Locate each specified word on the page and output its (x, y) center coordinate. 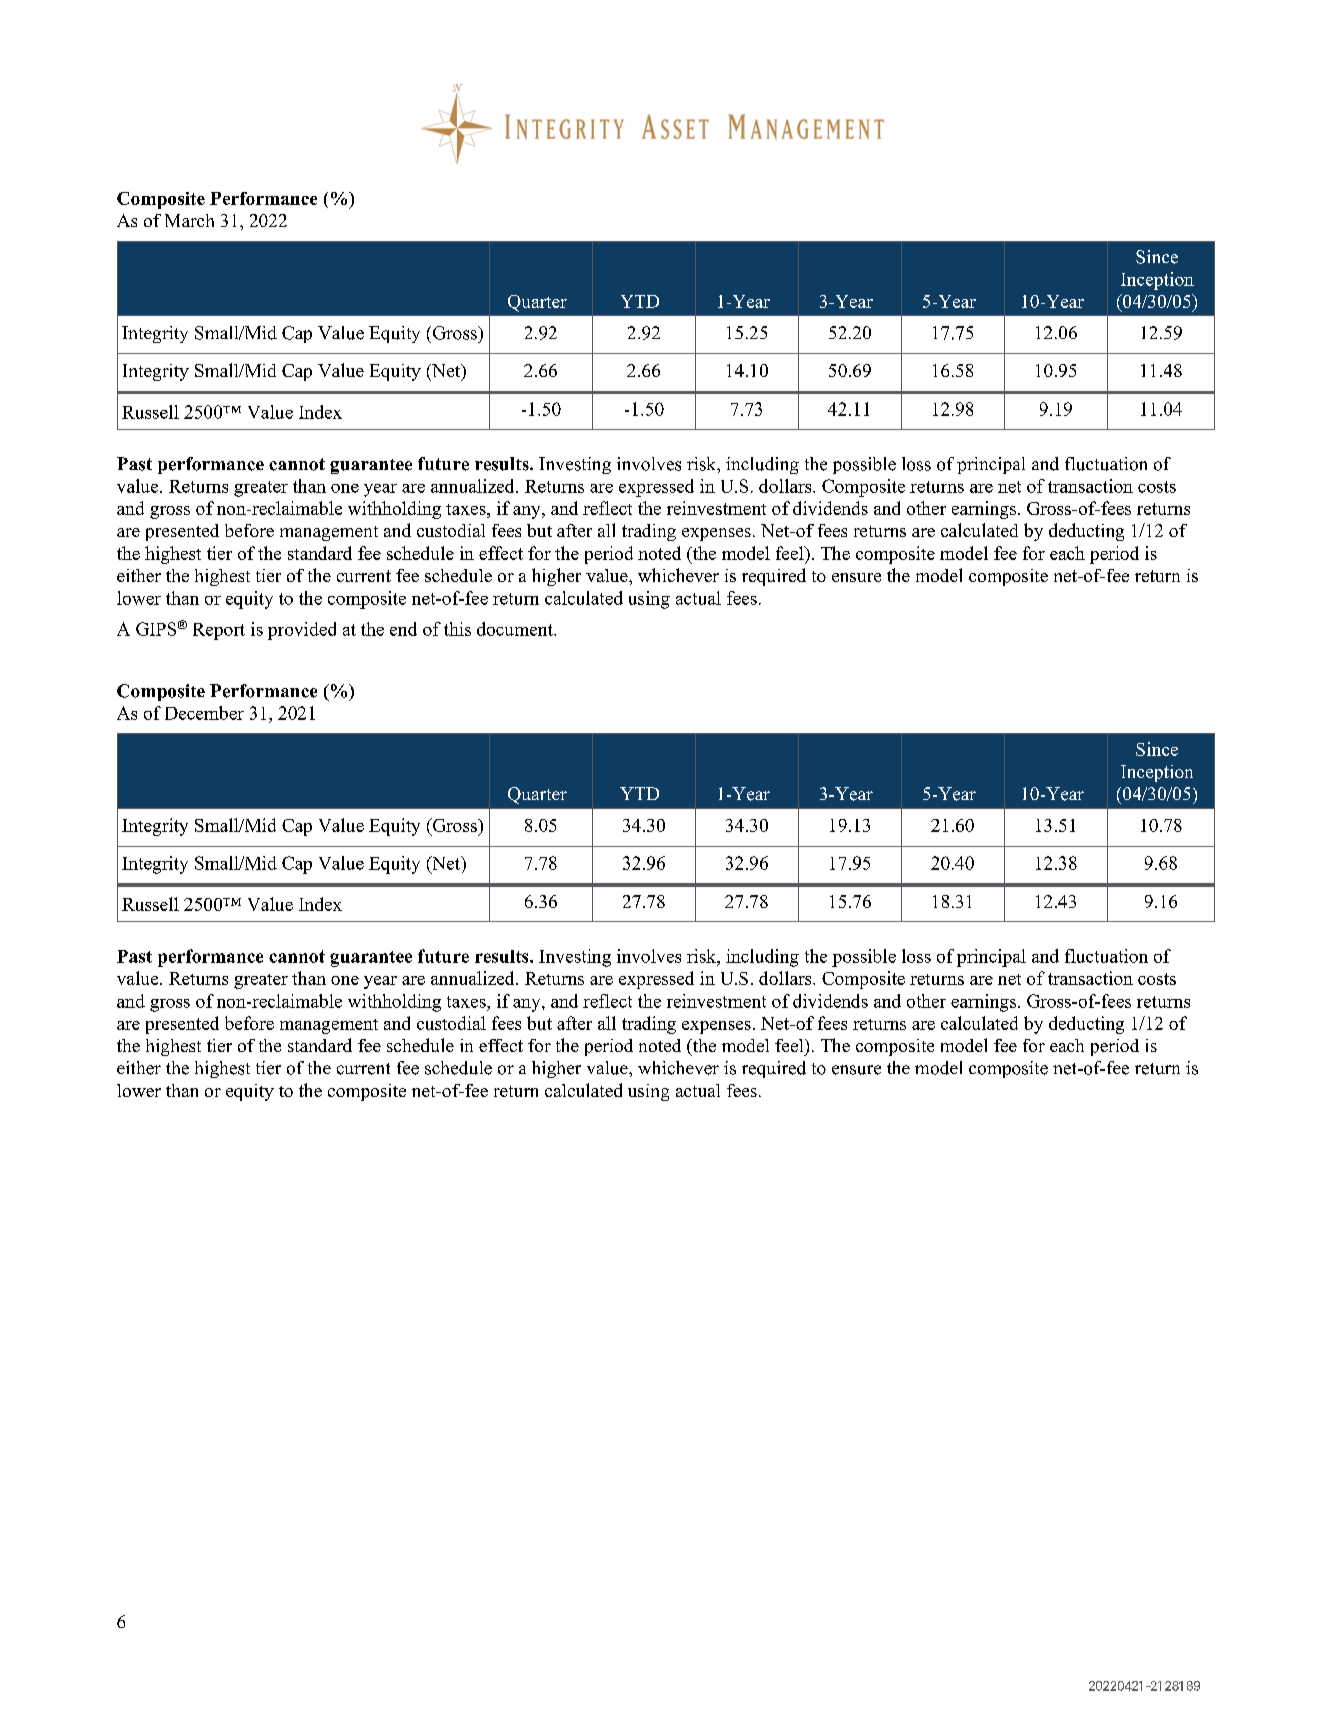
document (516, 629)
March (189, 220)
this (457, 629)
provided (302, 631)
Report (219, 631)
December (204, 713)
